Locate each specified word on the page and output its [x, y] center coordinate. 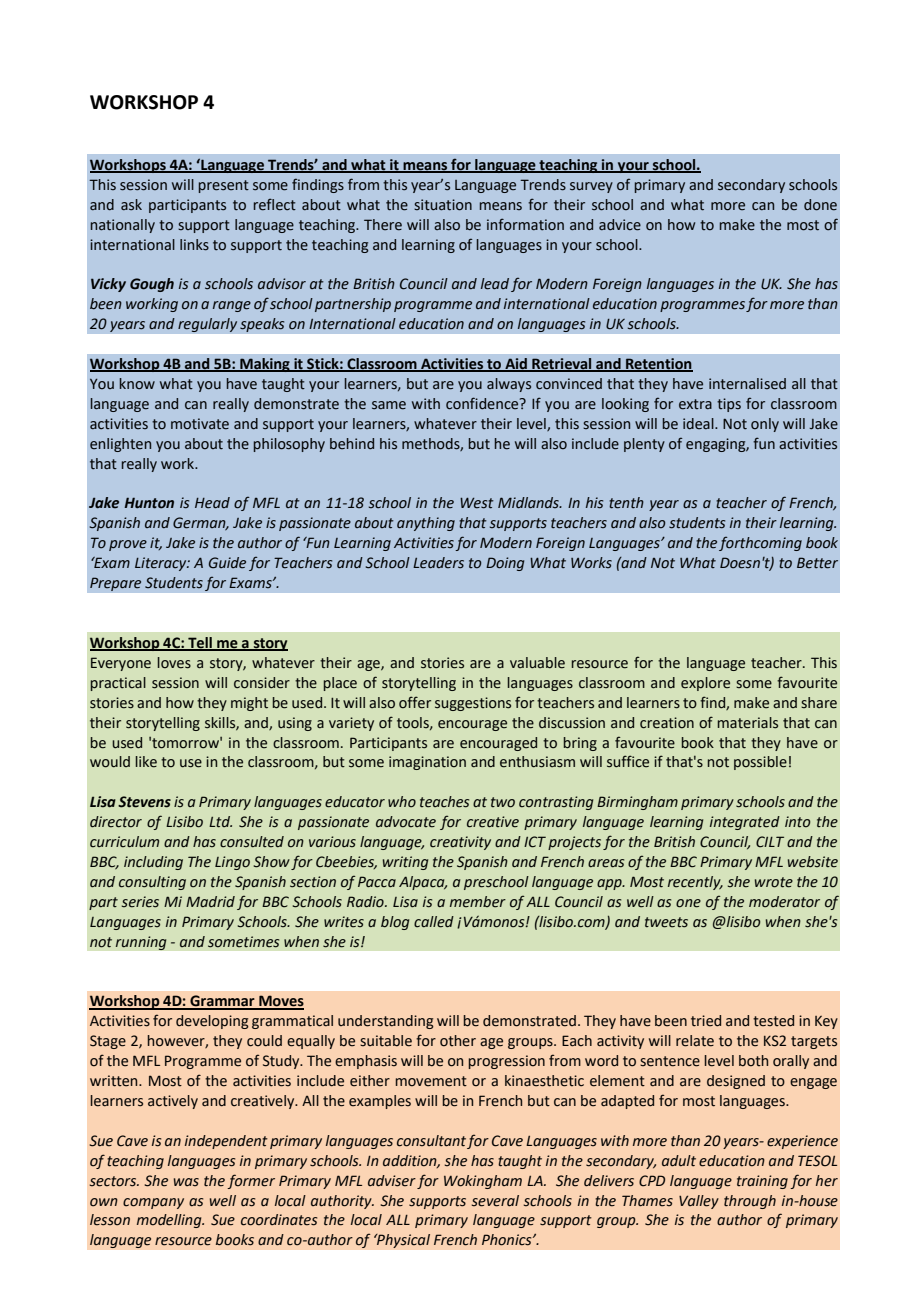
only [765, 425]
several [495, 1201]
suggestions [473, 704]
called [434, 922]
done [820, 205]
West [477, 503]
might [249, 704]
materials [748, 723]
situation [443, 205]
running [141, 943]
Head [212, 503]
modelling [170, 1221]
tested [773, 1021]
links [194, 245]
